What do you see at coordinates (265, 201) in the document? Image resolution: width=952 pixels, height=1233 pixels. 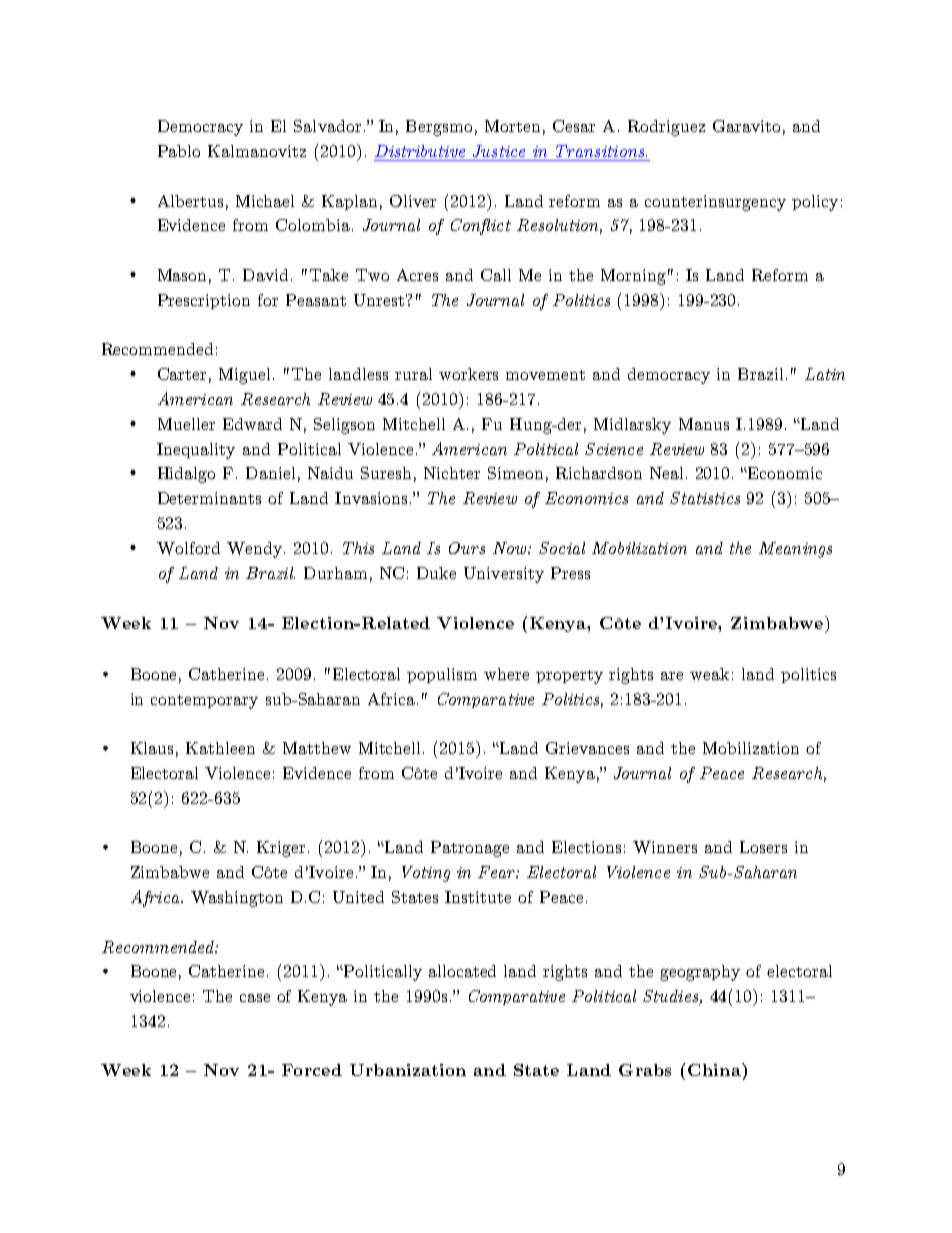 I see `Michael` at bounding box center [265, 201].
